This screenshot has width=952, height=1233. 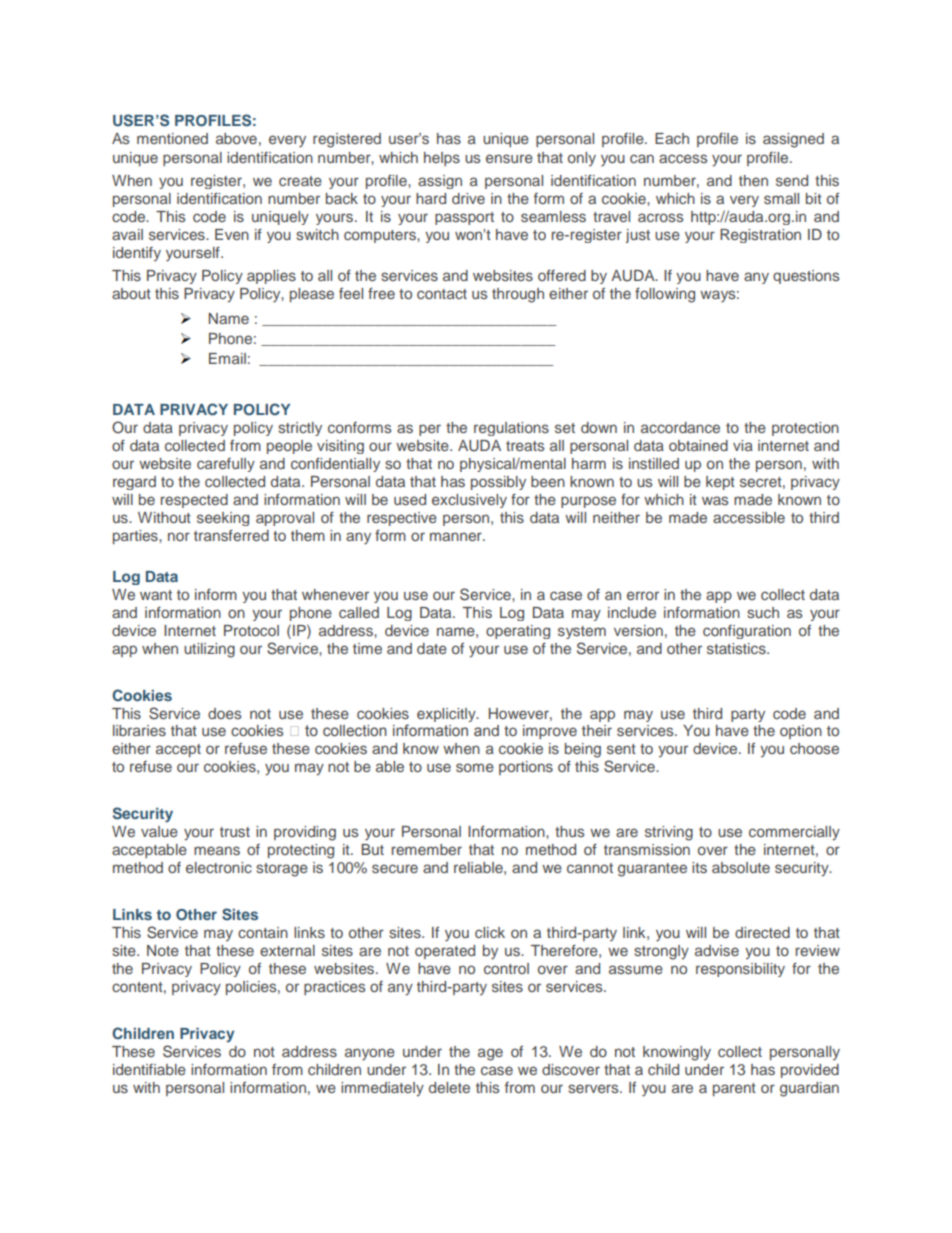 What do you see at coordinates (427, 849) in the screenshot?
I see `remember` at bounding box center [427, 849].
